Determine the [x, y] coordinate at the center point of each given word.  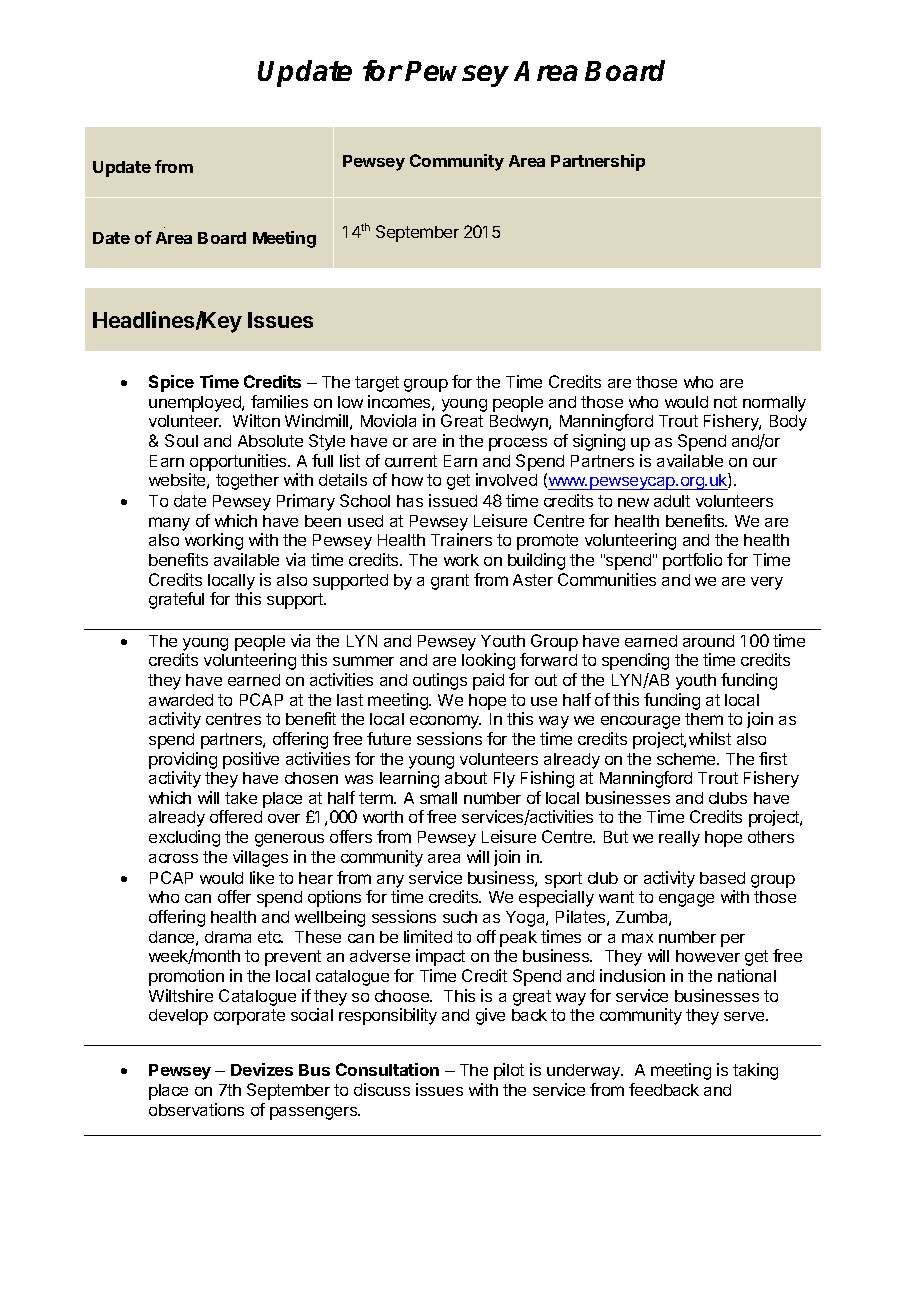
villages [260, 858]
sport [563, 880]
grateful [176, 600]
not [725, 402]
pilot [509, 1071]
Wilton [256, 420]
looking [488, 661]
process [518, 444]
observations [196, 1109]
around [708, 641]
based [722, 878]
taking [755, 1071]
